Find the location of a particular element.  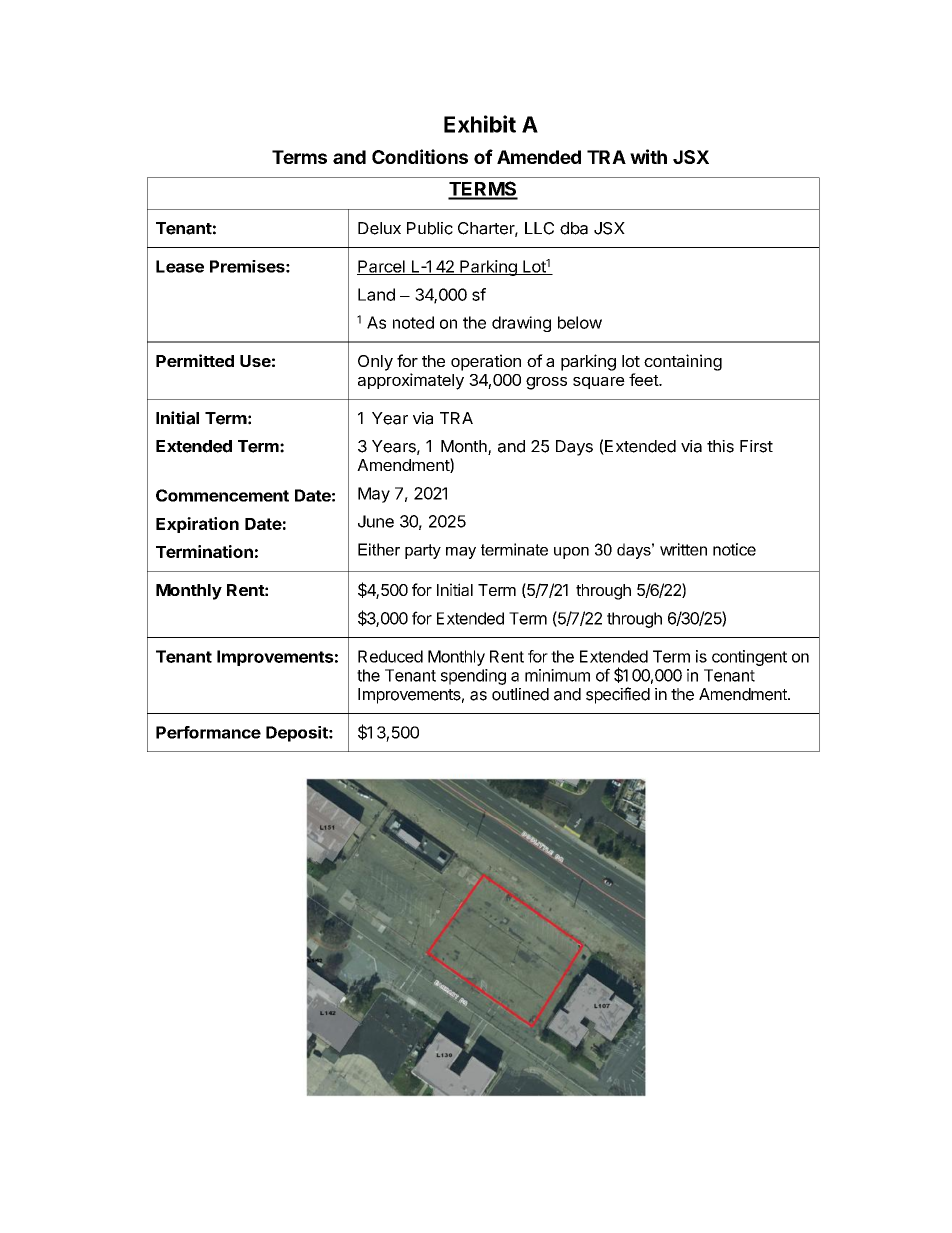

Performance is located at coordinates (208, 732).
